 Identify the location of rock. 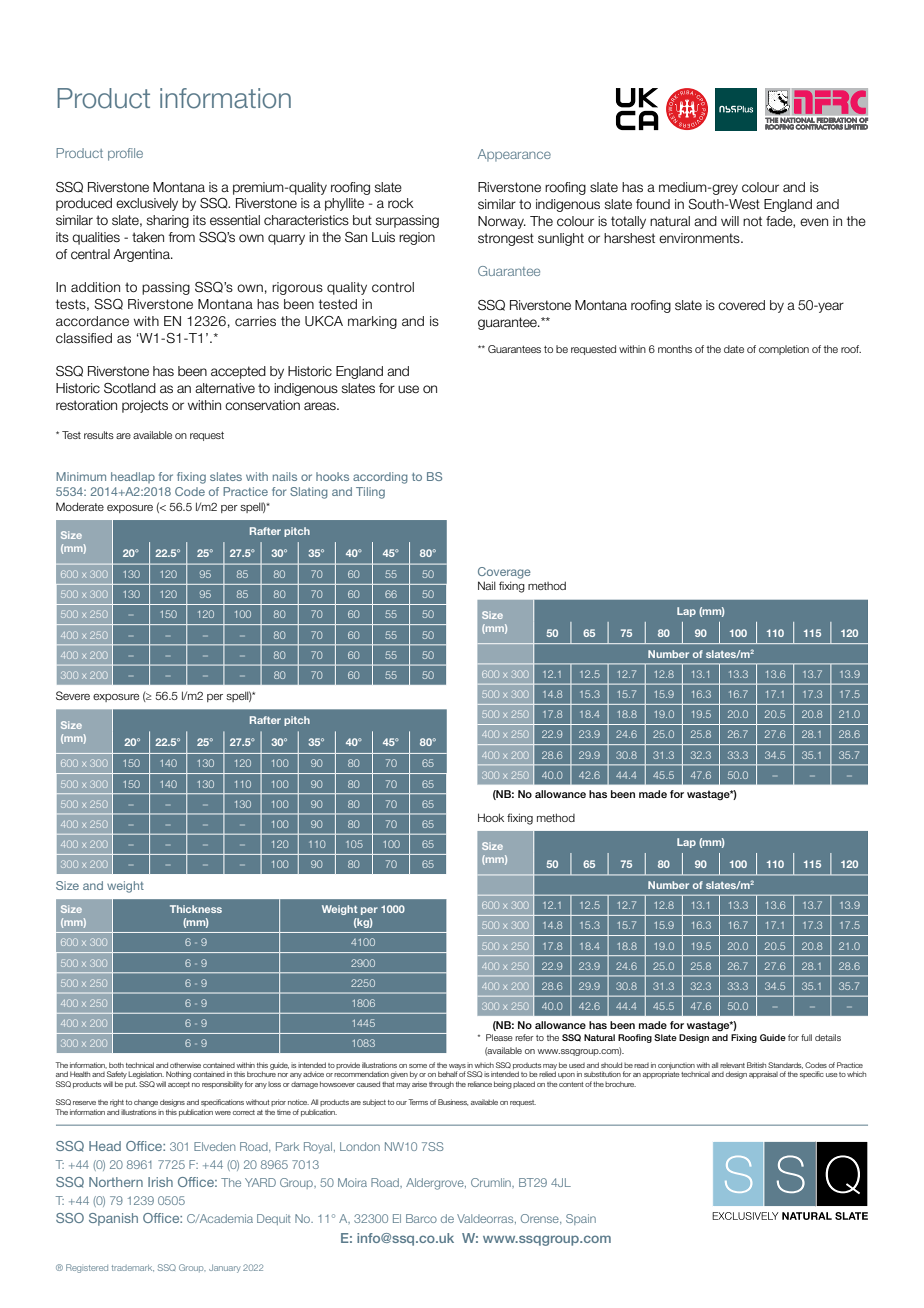
(401, 203).
